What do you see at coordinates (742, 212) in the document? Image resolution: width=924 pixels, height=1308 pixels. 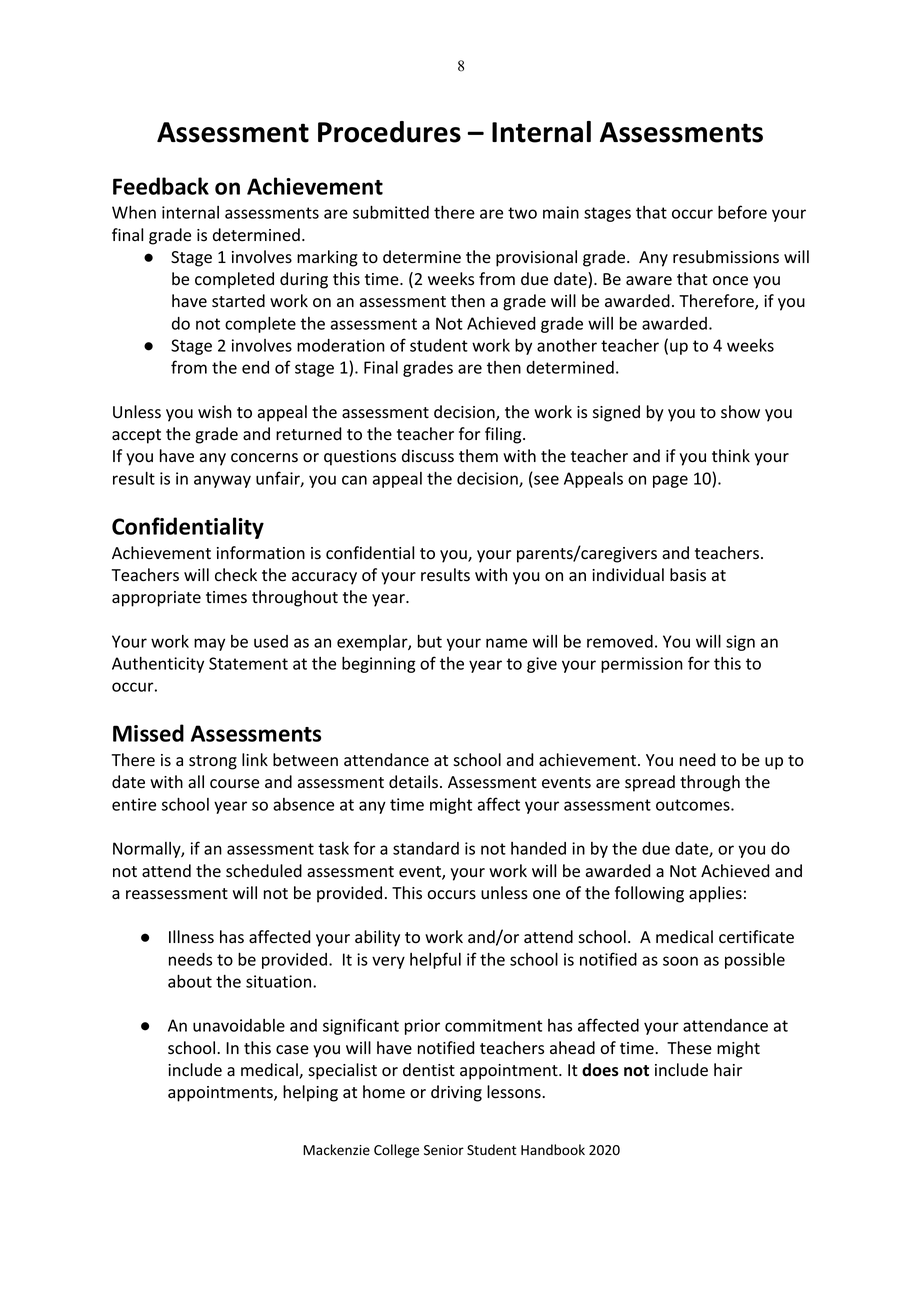 I see `before` at bounding box center [742, 212].
